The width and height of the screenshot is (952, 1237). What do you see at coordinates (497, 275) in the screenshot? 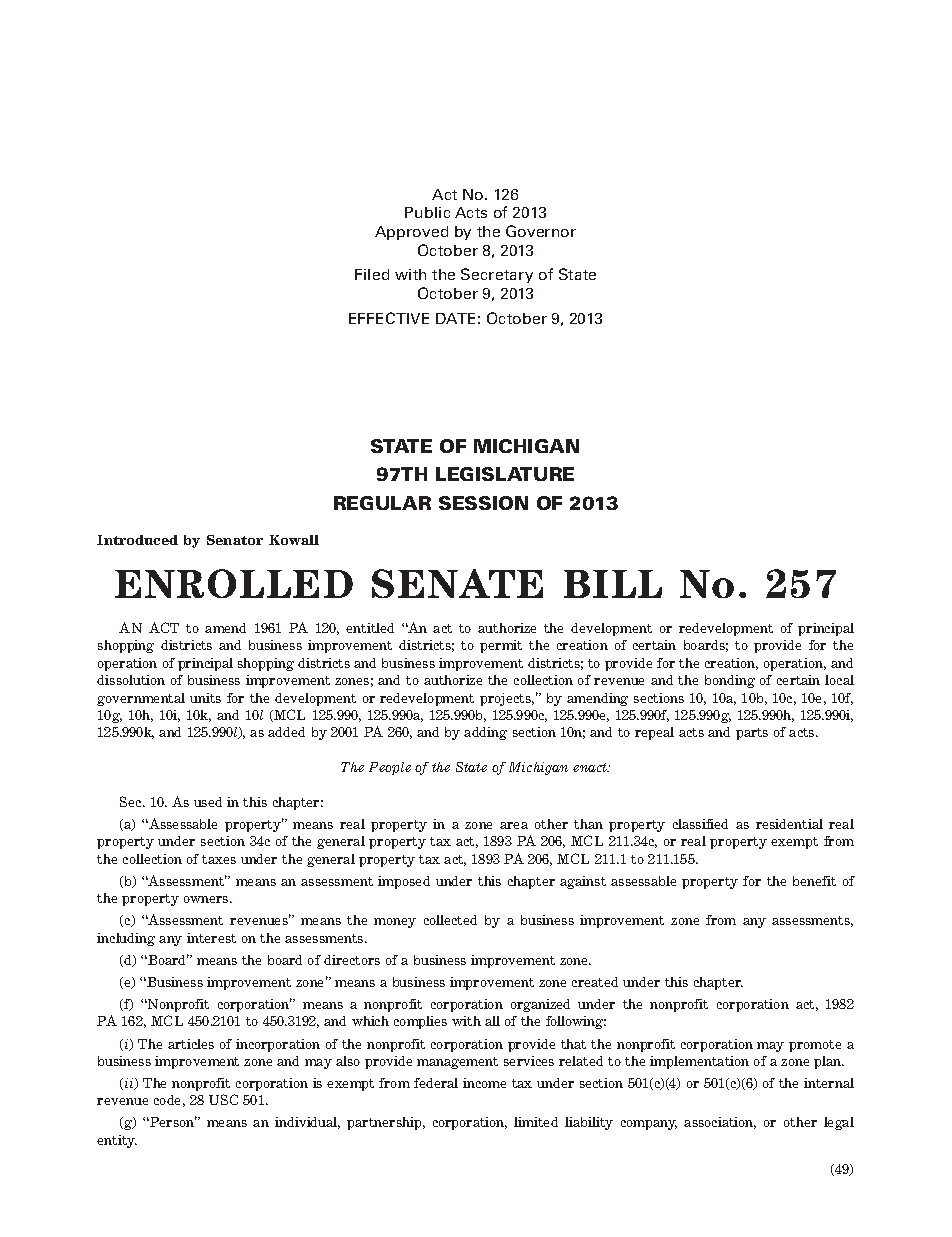
I see `Secretary` at bounding box center [497, 275].
